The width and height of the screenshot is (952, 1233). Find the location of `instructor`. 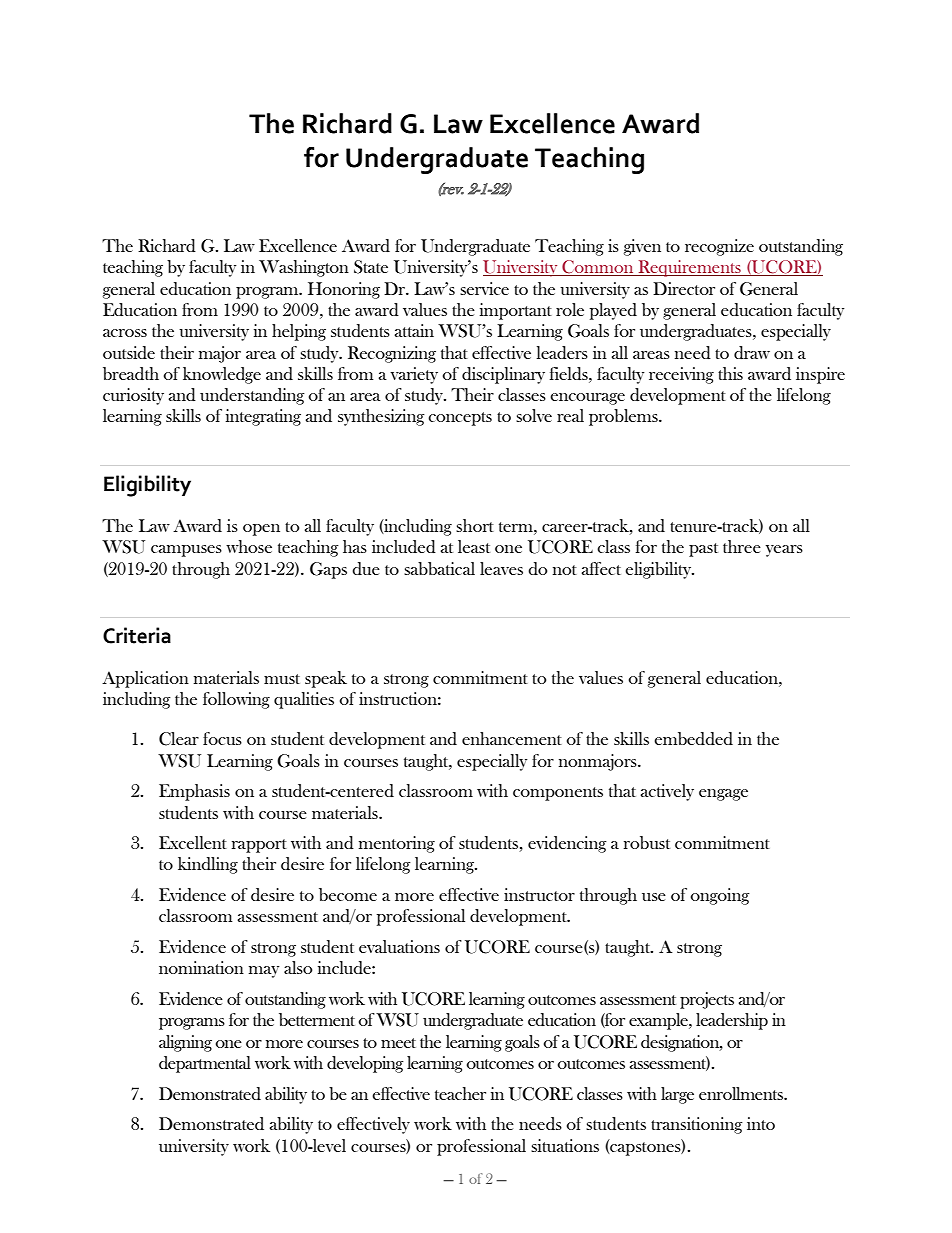

instructor is located at coordinates (539, 894).
